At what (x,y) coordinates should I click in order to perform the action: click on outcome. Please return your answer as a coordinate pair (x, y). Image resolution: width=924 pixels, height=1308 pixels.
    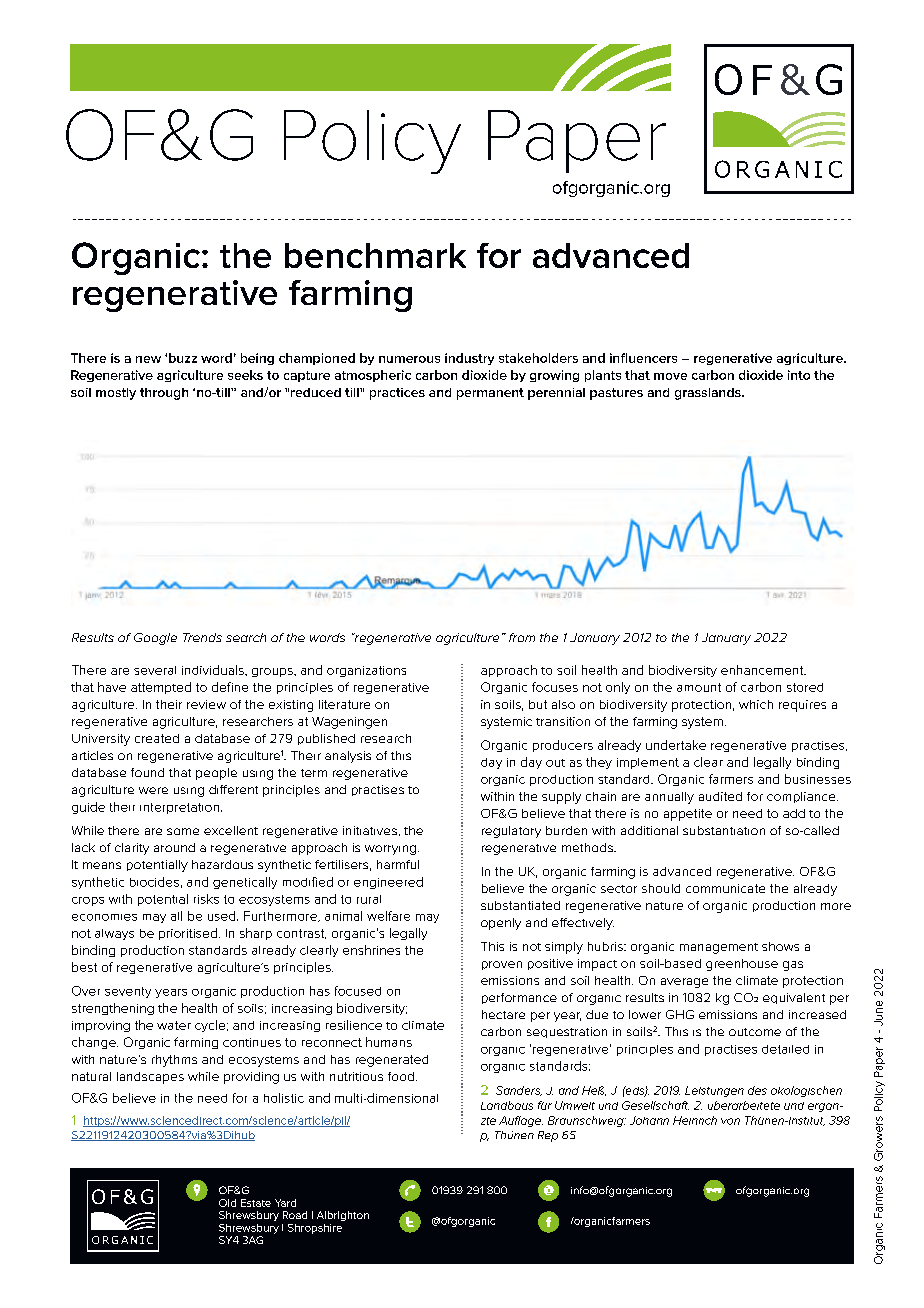
    Looking at the image, I should click on (755, 1032).
